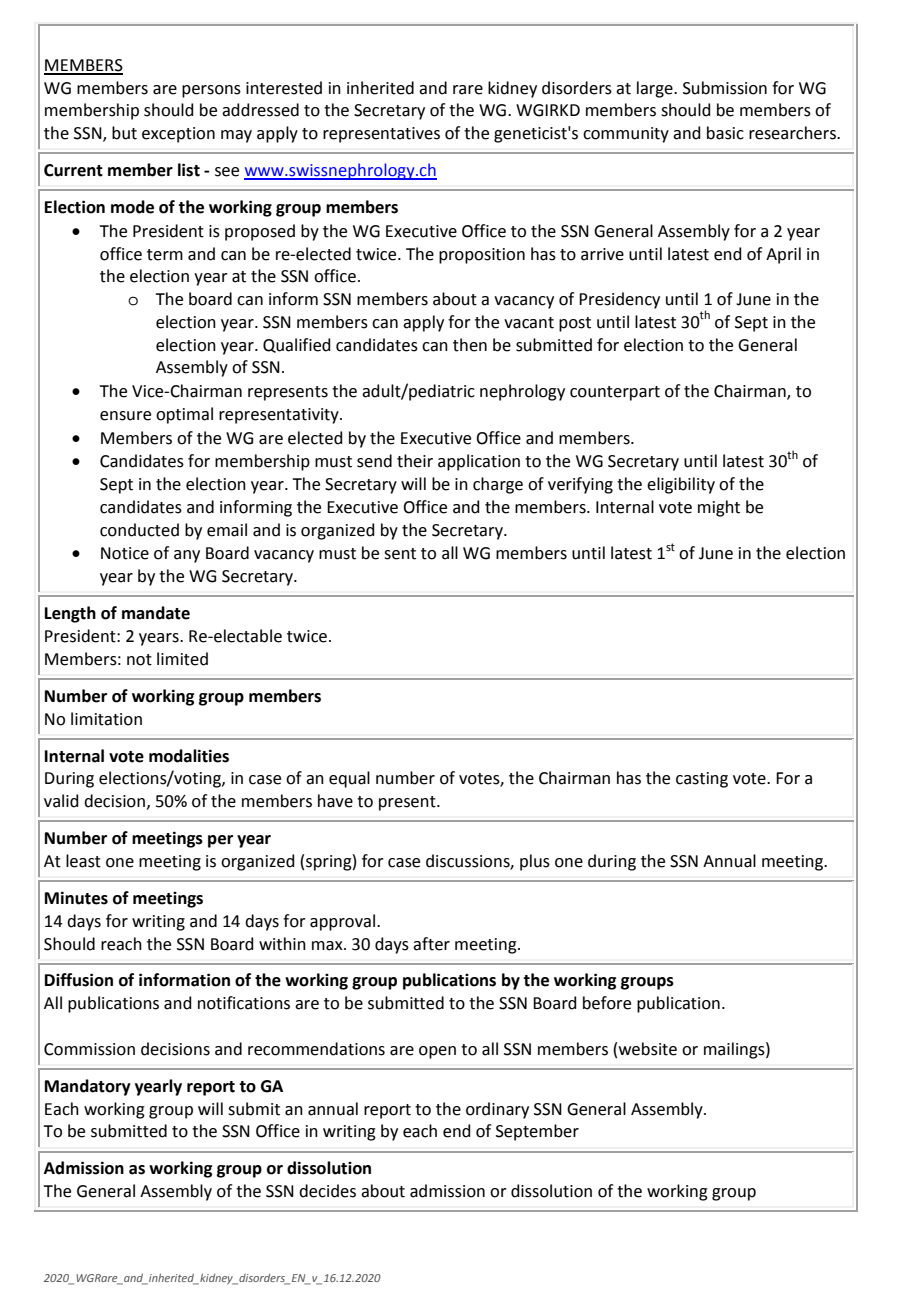 This screenshot has height=1308, width=924. Describe the element at coordinates (497, 1110) in the screenshot. I see `ordinary` at that location.
